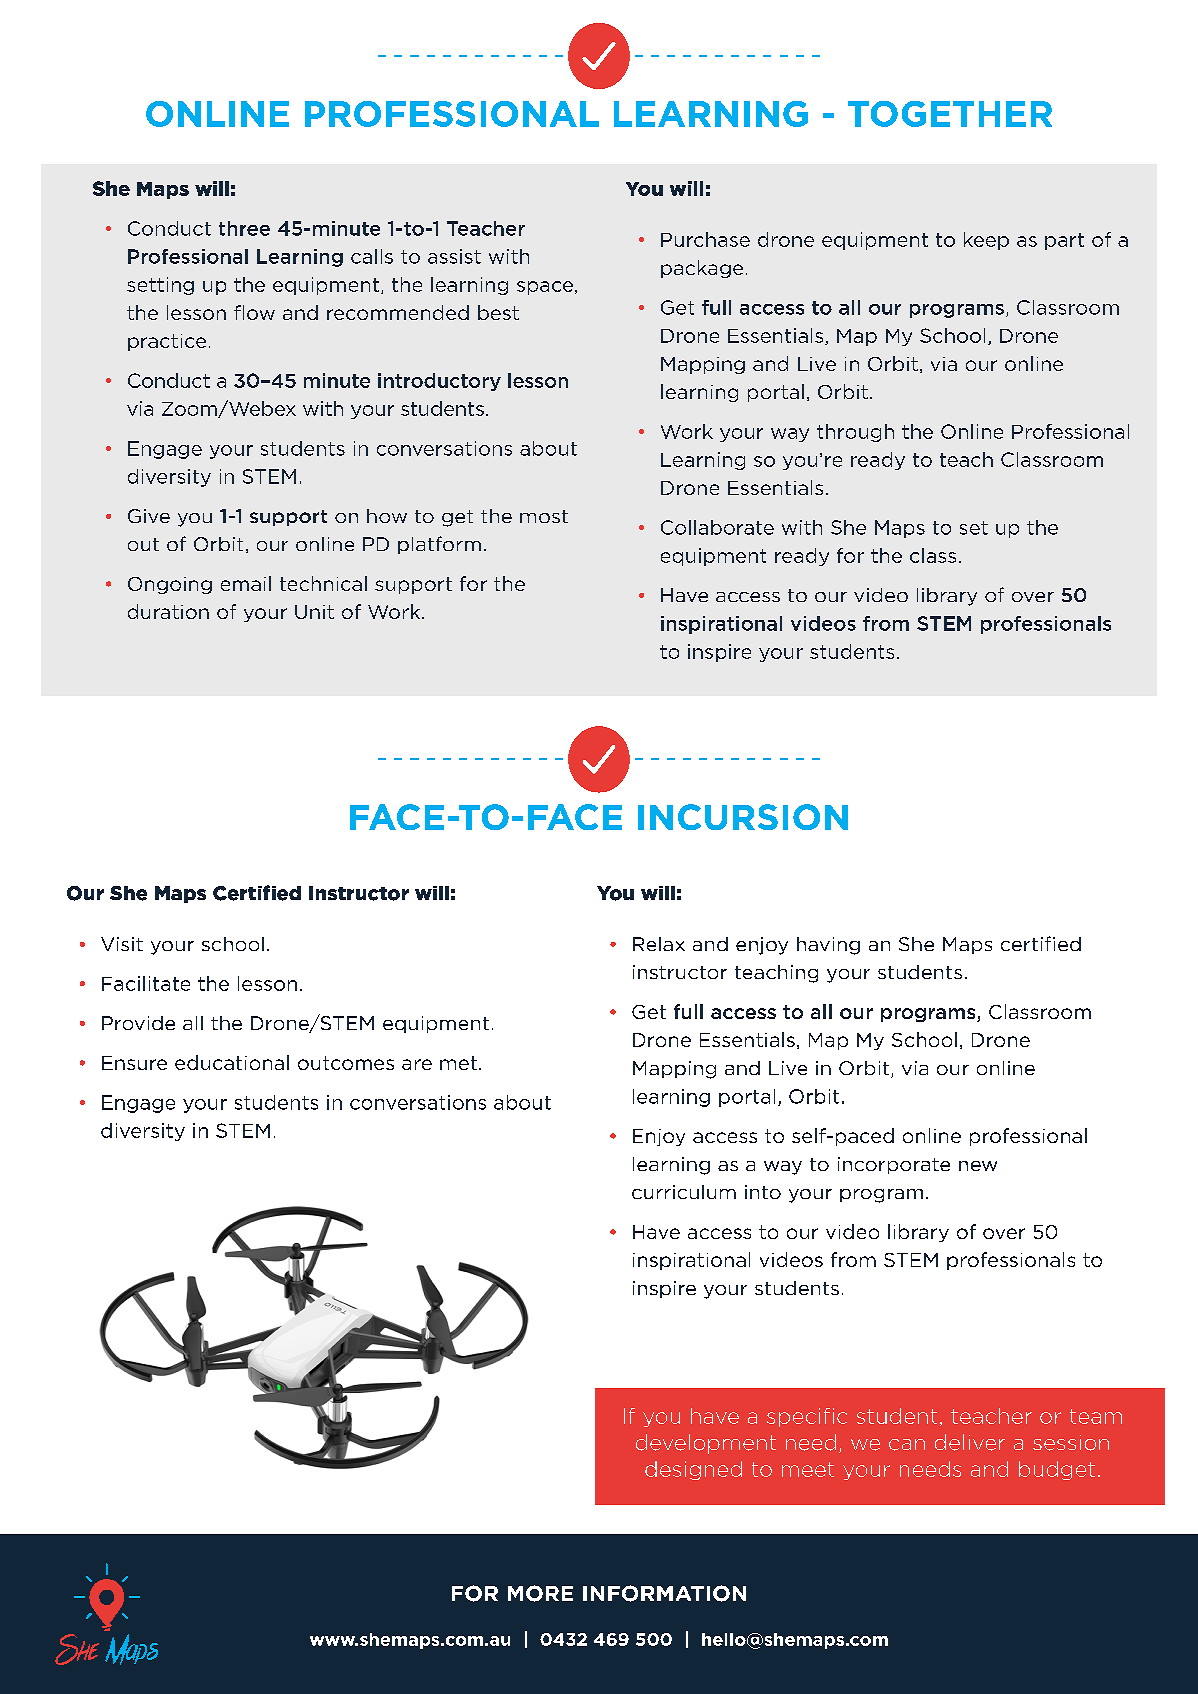  What do you see at coordinates (244, 228) in the page?
I see `three` at bounding box center [244, 228].
